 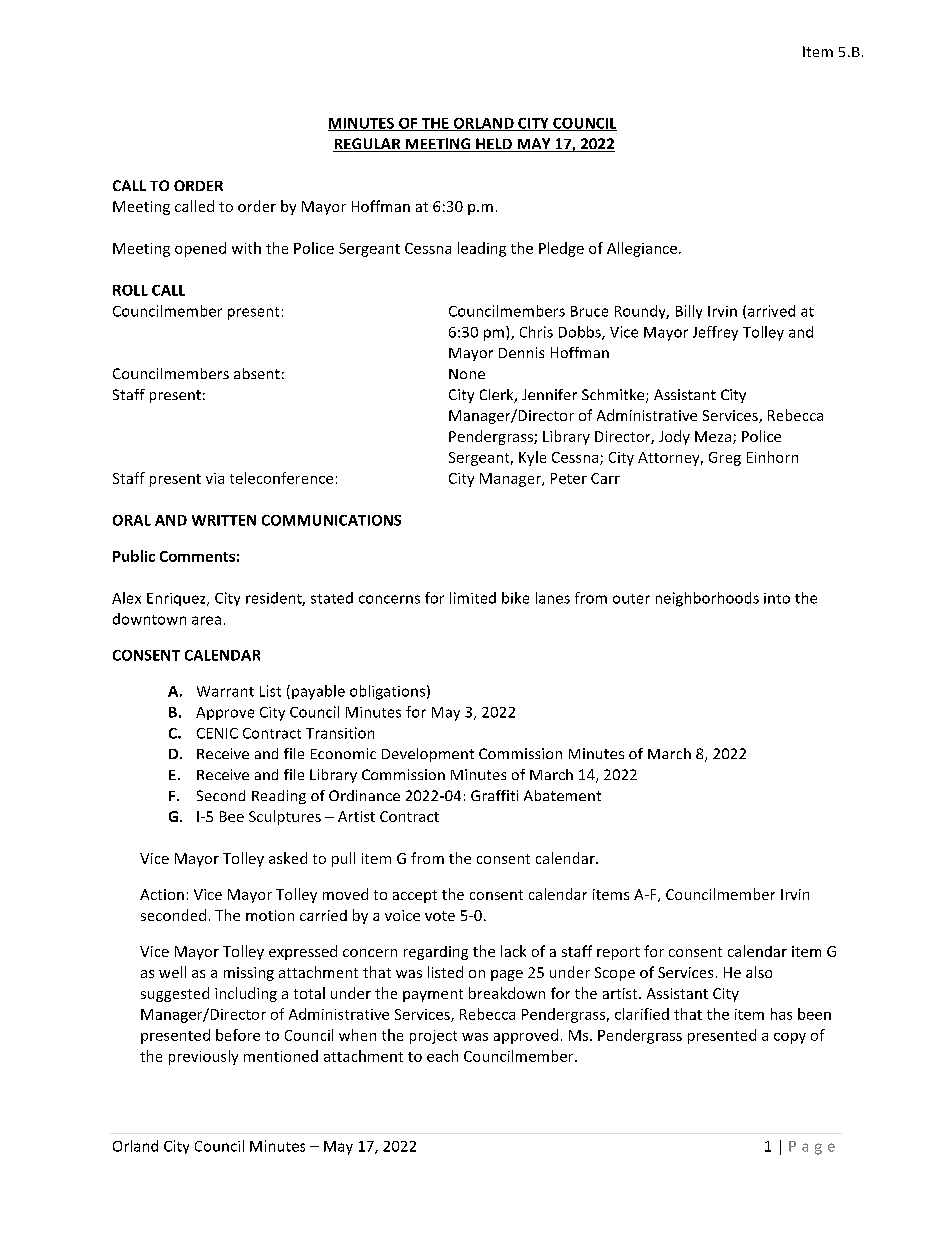 What do you see at coordinates (206, 620) in the page?
I see `area` at bounding box center [206, 620].
